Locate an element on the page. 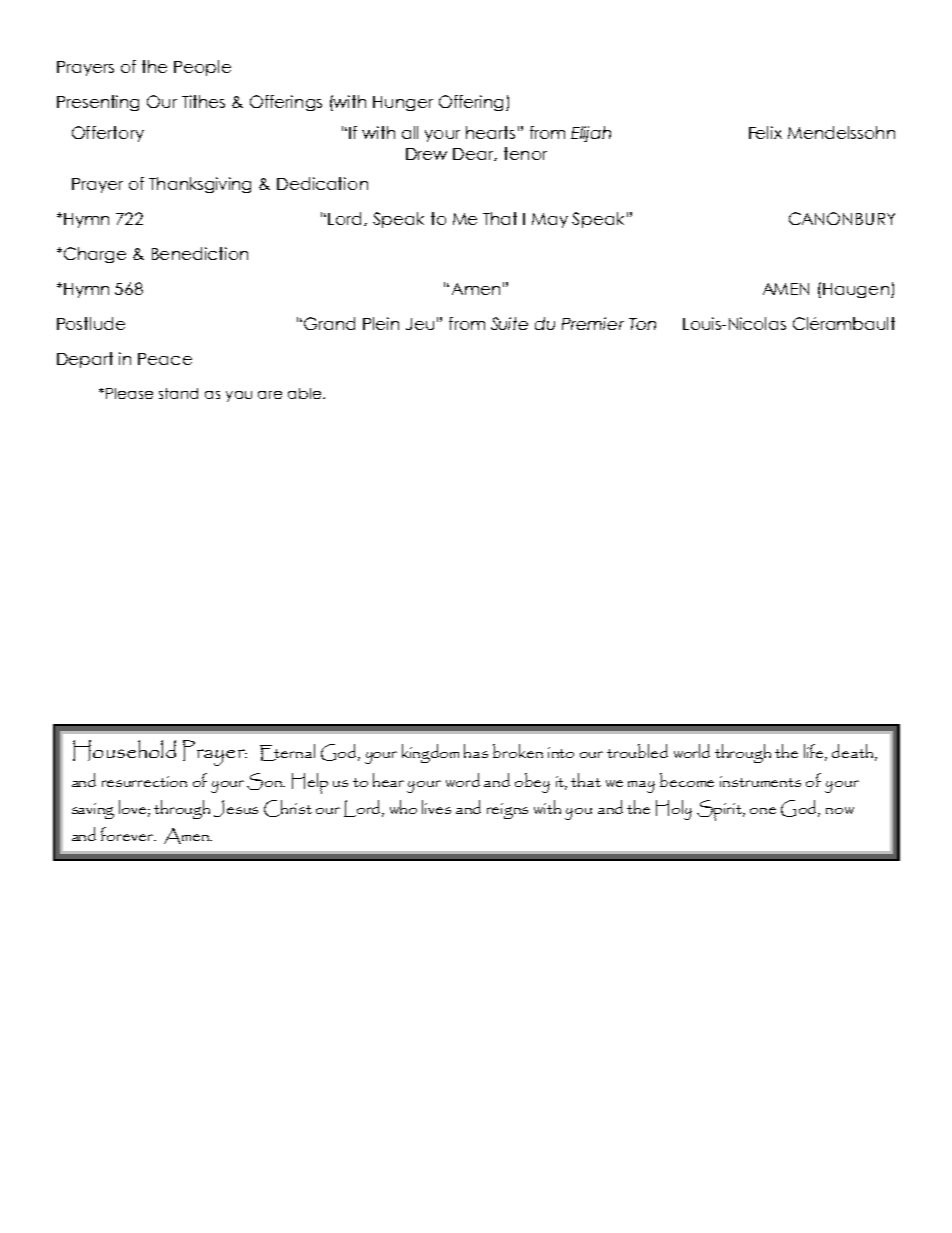 The width and height of the image is (952, 1233). Suite is located at coordinates (509, 323).
